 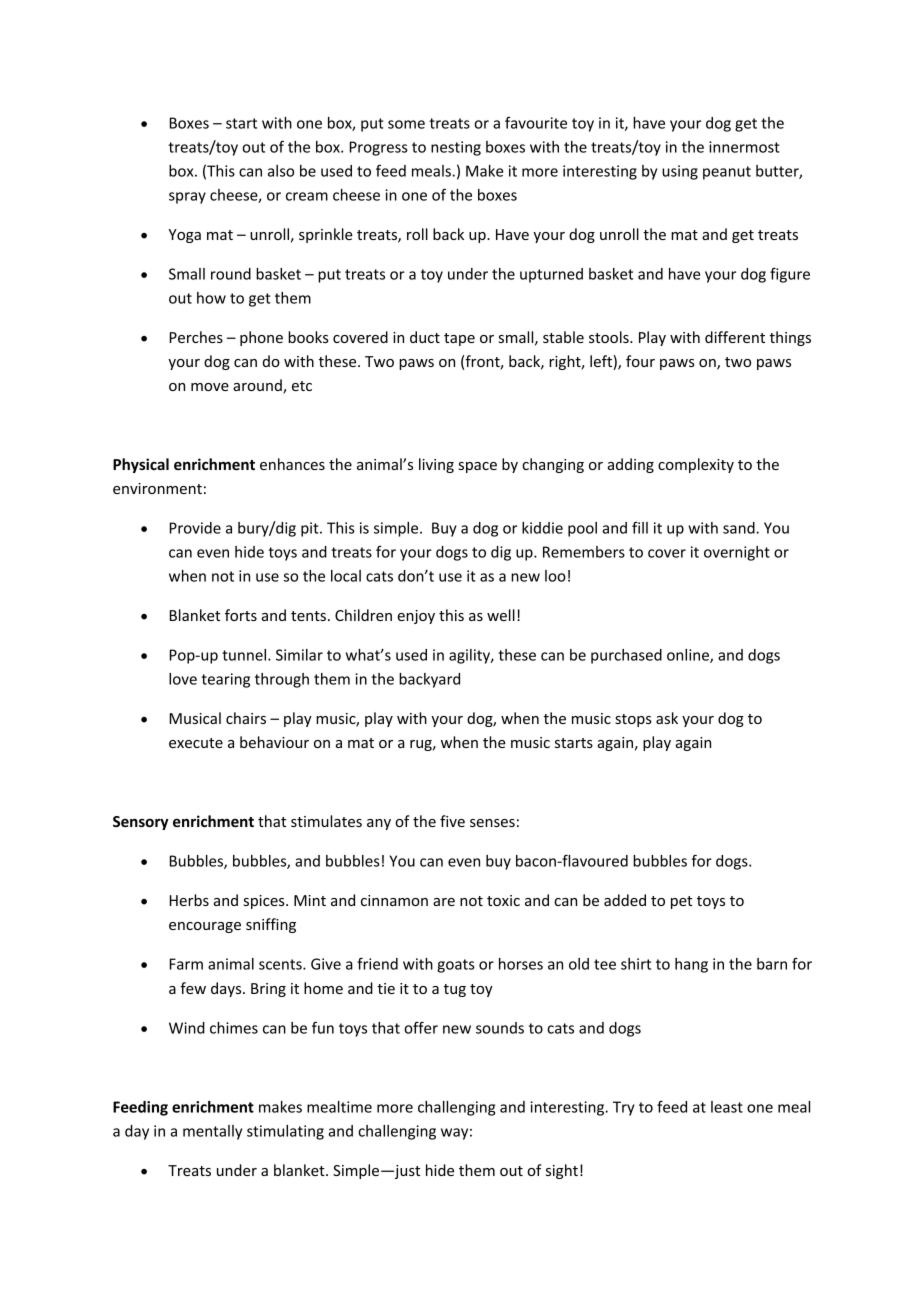 I want to click on innermost, so click(x=744, y=147).
